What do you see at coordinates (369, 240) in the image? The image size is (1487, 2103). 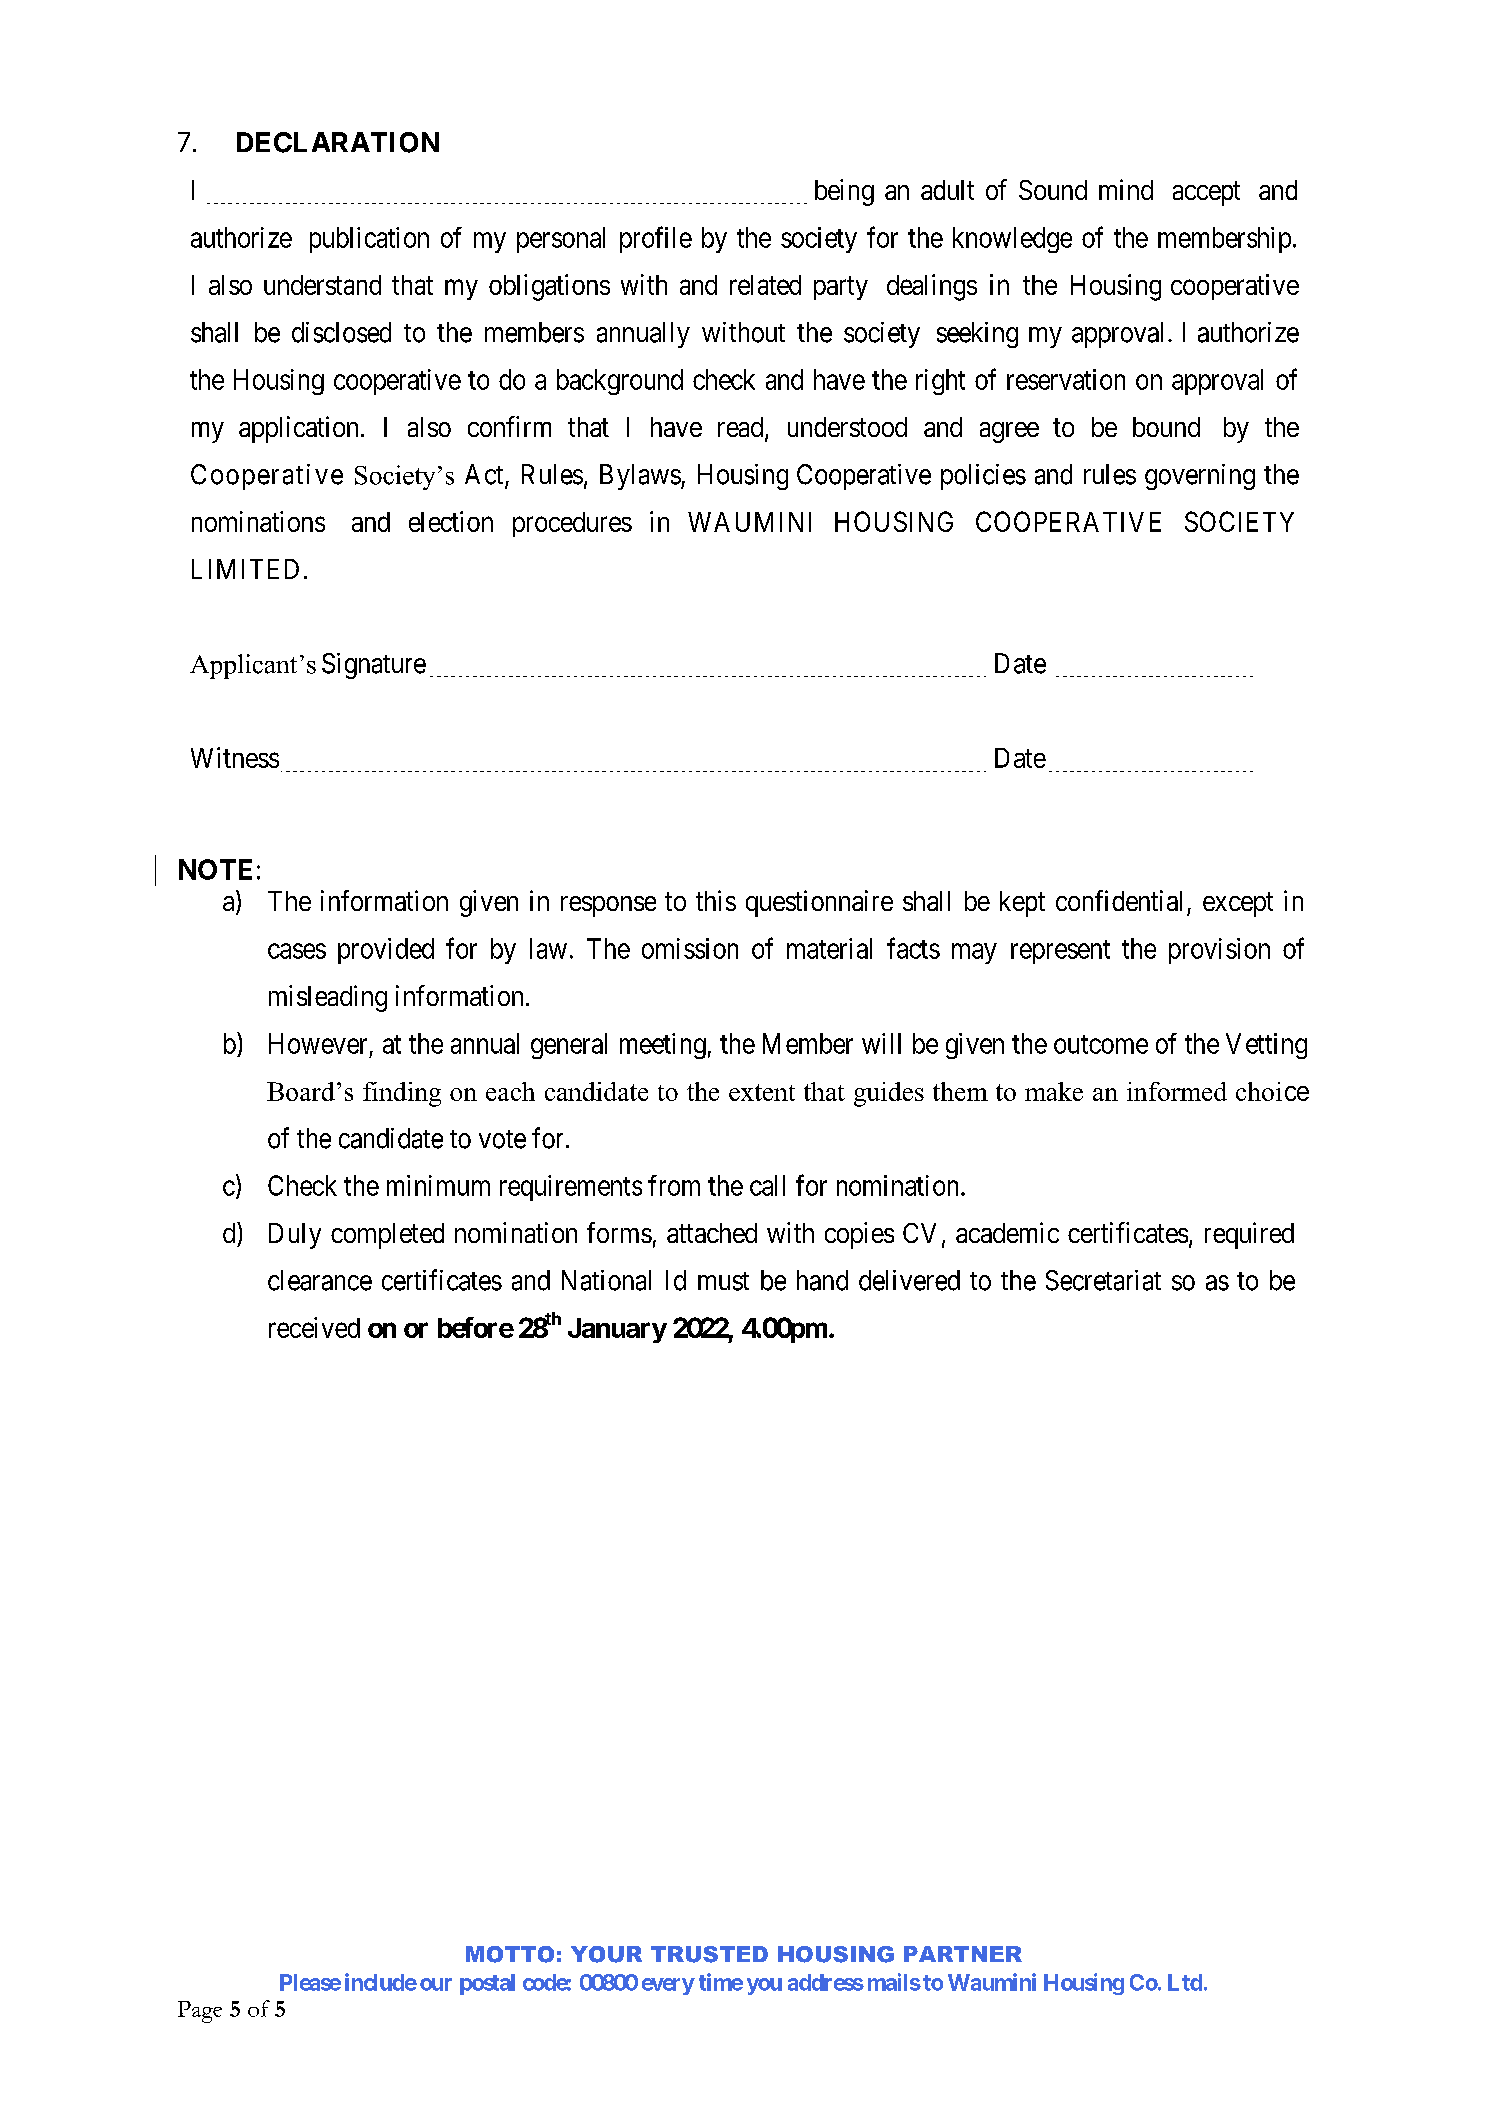 I see `publication` at bounding box center [369, 240].
